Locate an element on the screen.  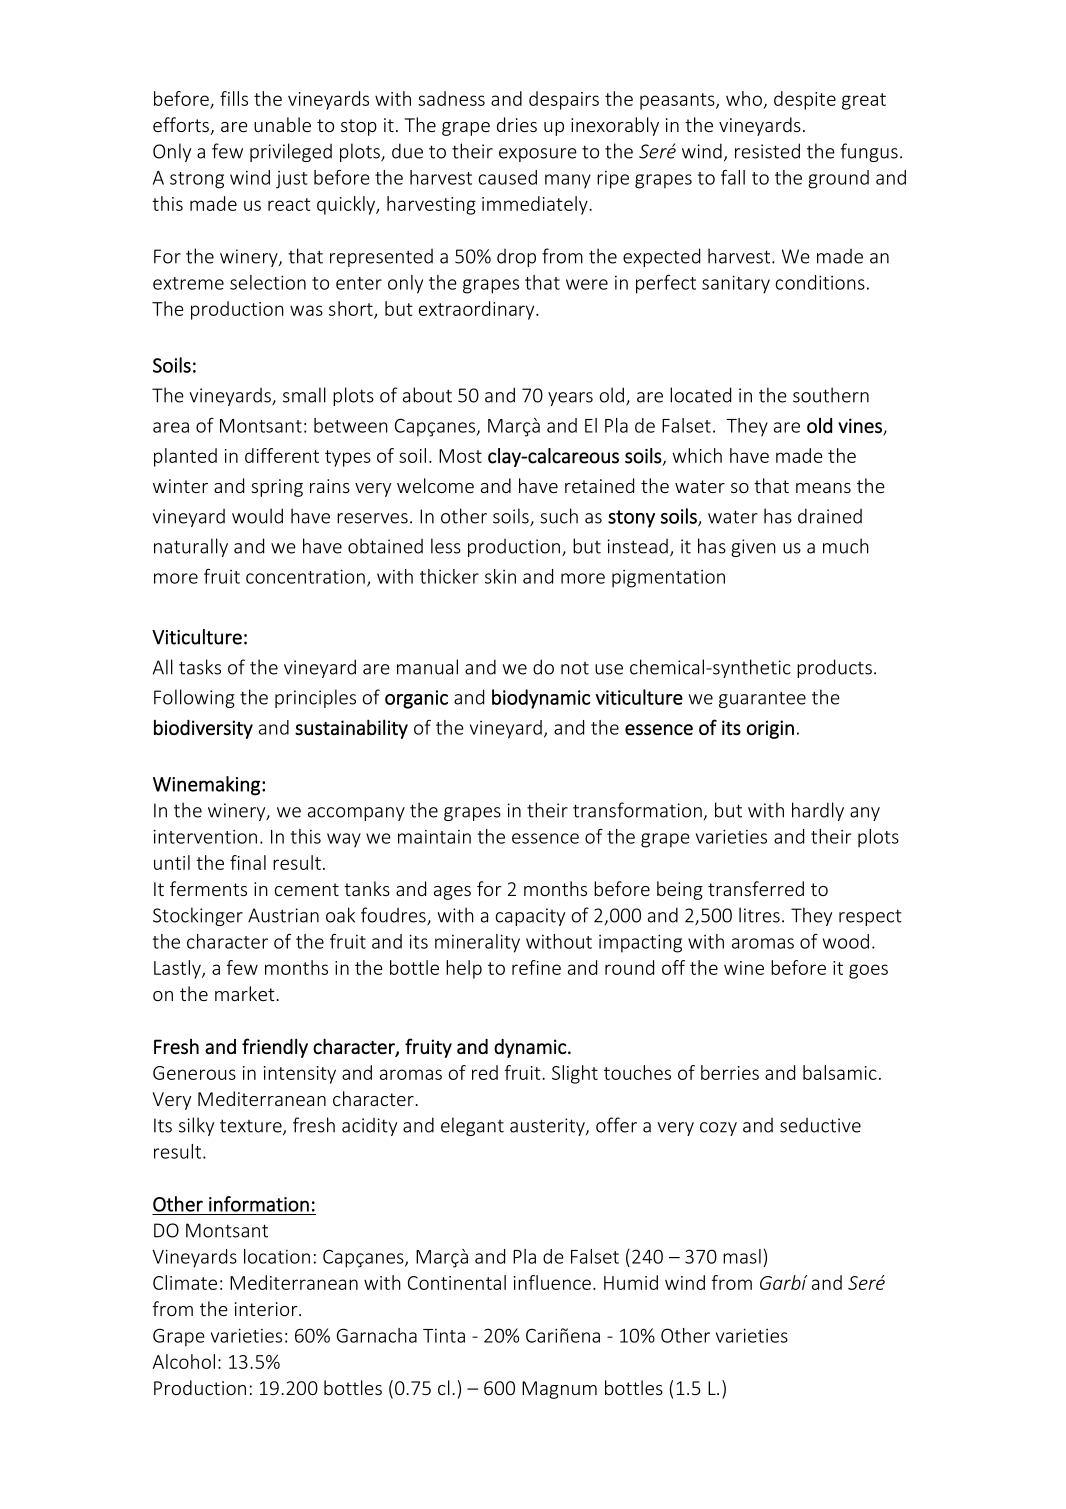
Austrian is located at coordinates (283, 915).
